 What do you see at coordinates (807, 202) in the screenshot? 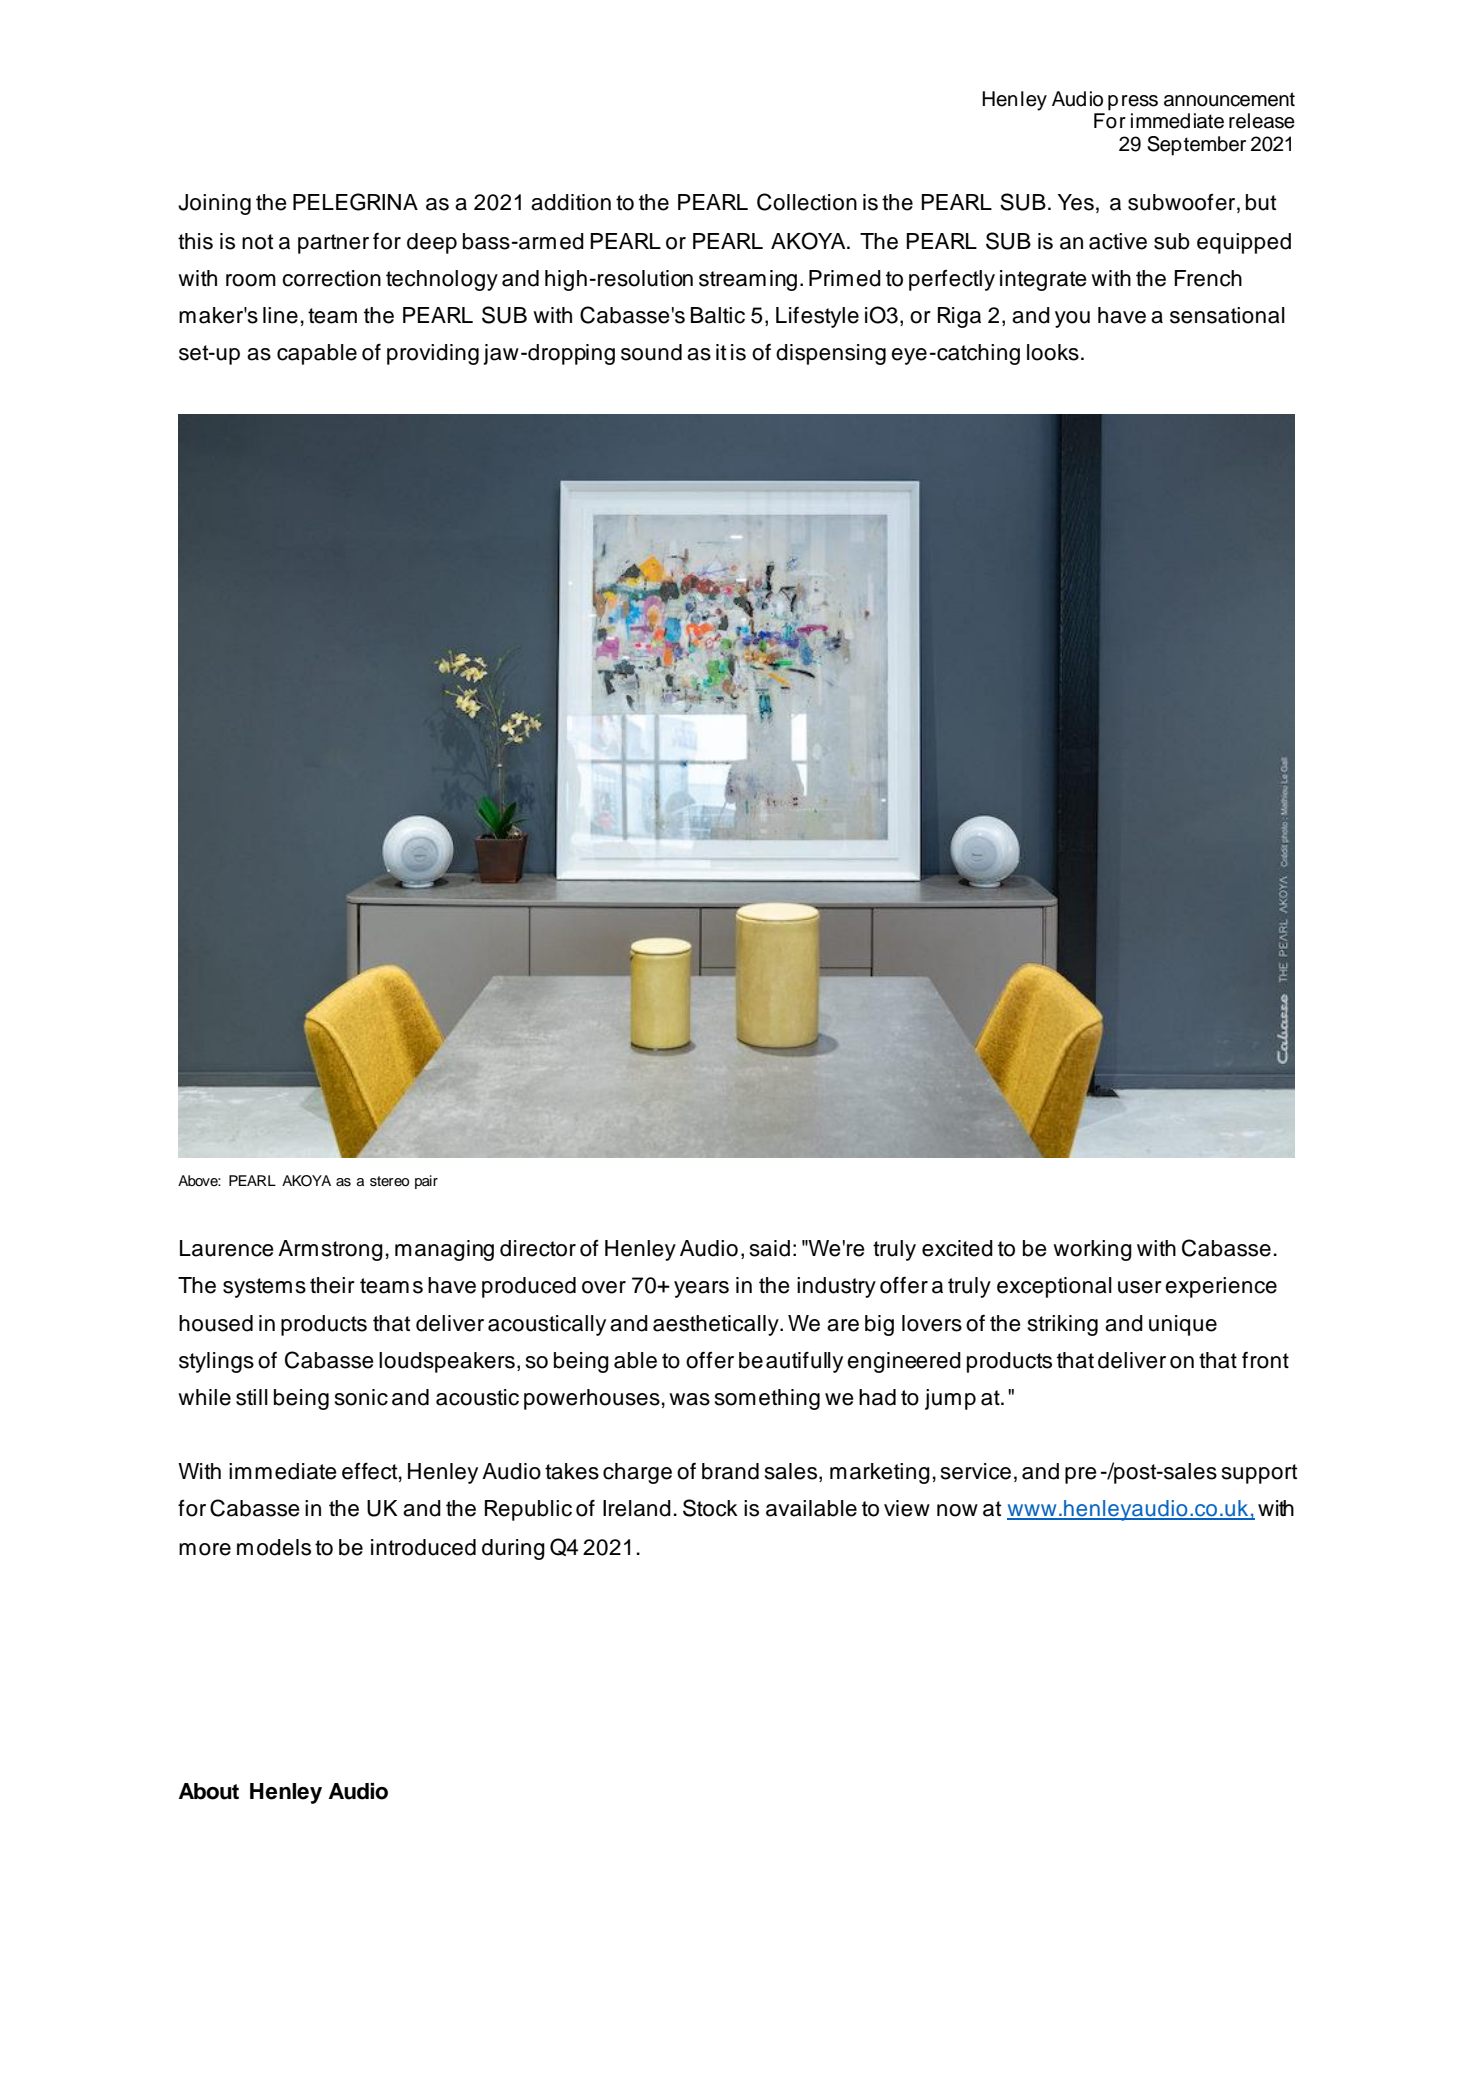
I see `Collection` at bounding box center [807, 202].
